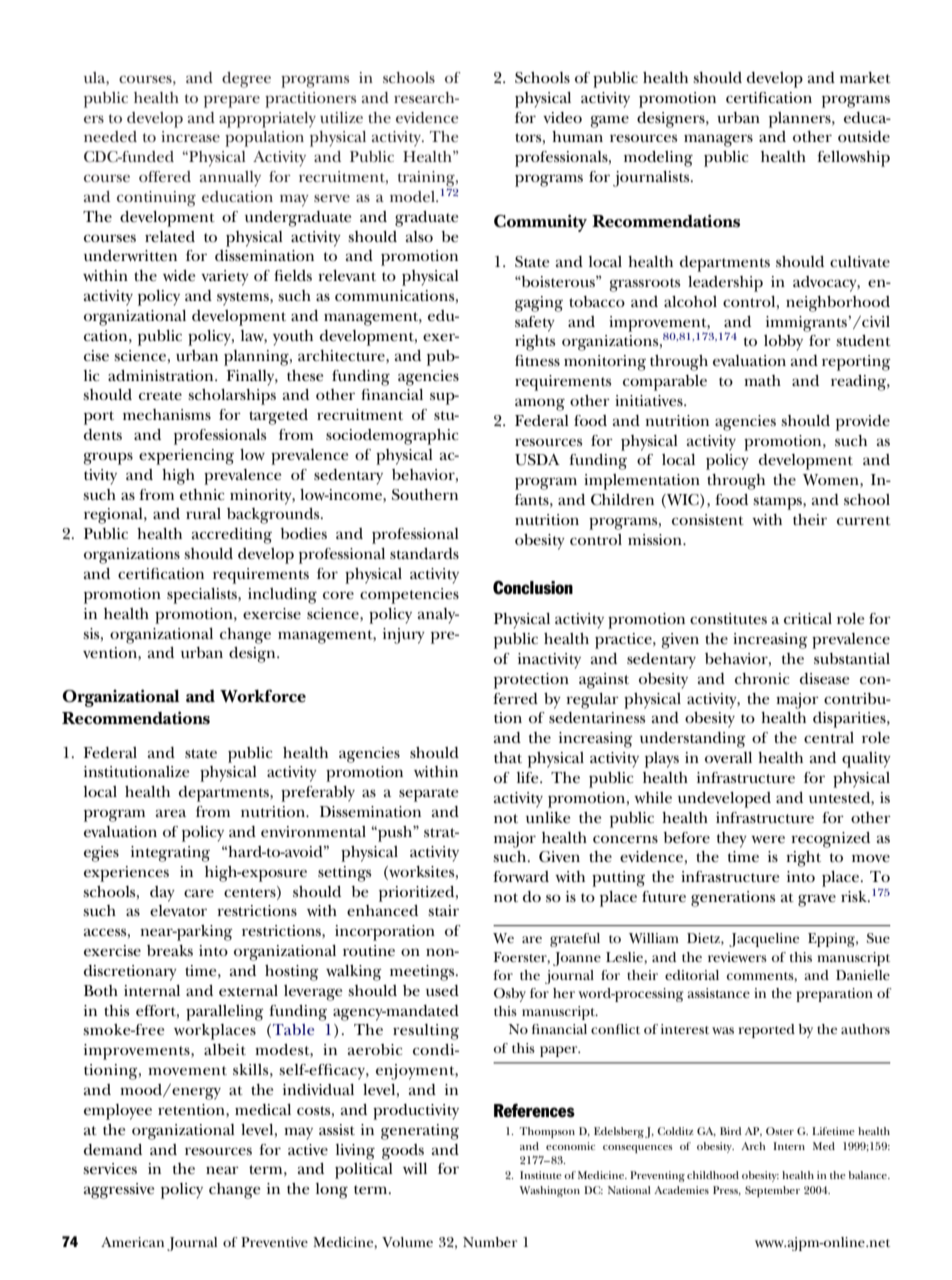 This document has width=952, height=1280. What do you see at coordinates (490, 1242) in the document?
I see `Number` at bounding box center [490, 1242].
